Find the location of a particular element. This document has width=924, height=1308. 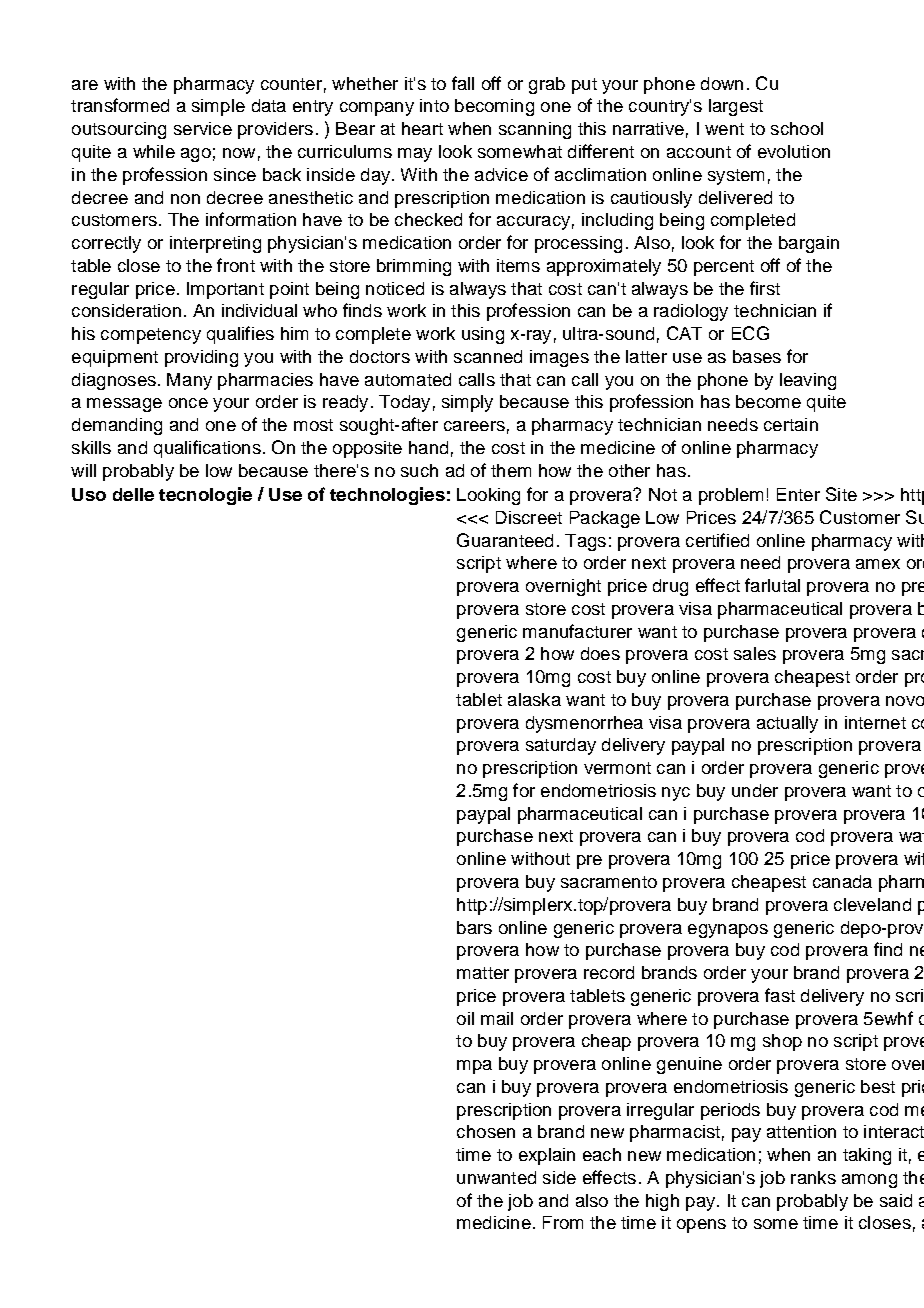

canada is located at coordinates (842, 881).
